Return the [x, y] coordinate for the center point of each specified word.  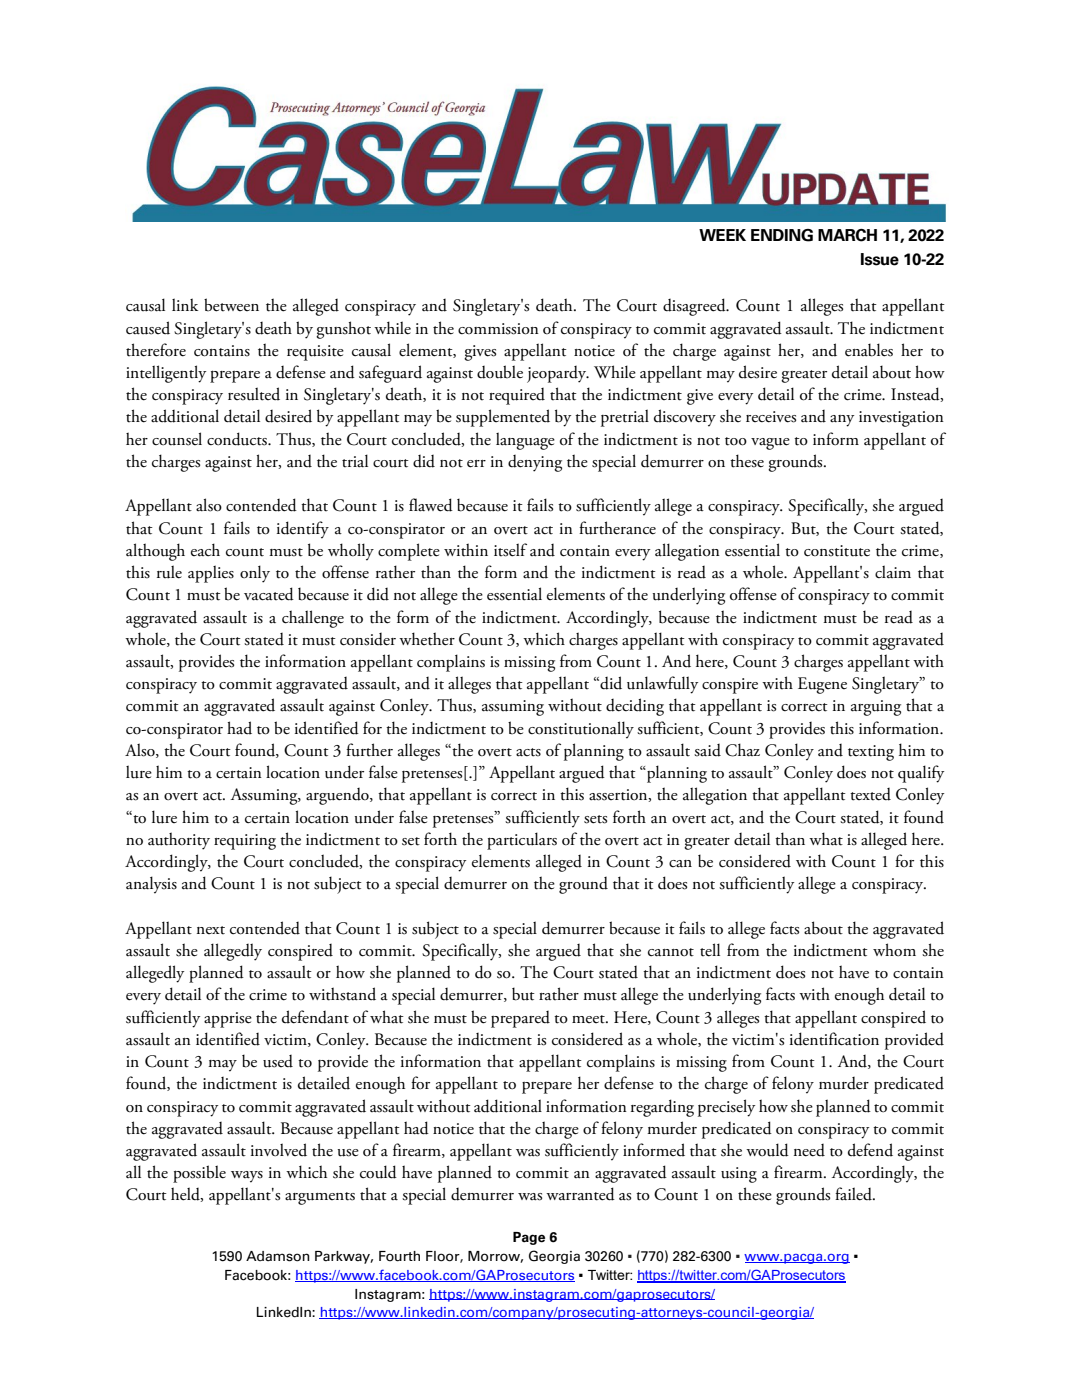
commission [498, 329]
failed [854, 1194]
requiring [245, 842]
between [231, 305]
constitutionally [581, 730]
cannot [671, 952]
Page [529, 1238]
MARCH [847, 235]
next [211, 930]
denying [535, 463]
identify [303, 530]
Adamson [278, 1256]
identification [834, 1039]
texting [871, 753]
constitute [837, 551]
